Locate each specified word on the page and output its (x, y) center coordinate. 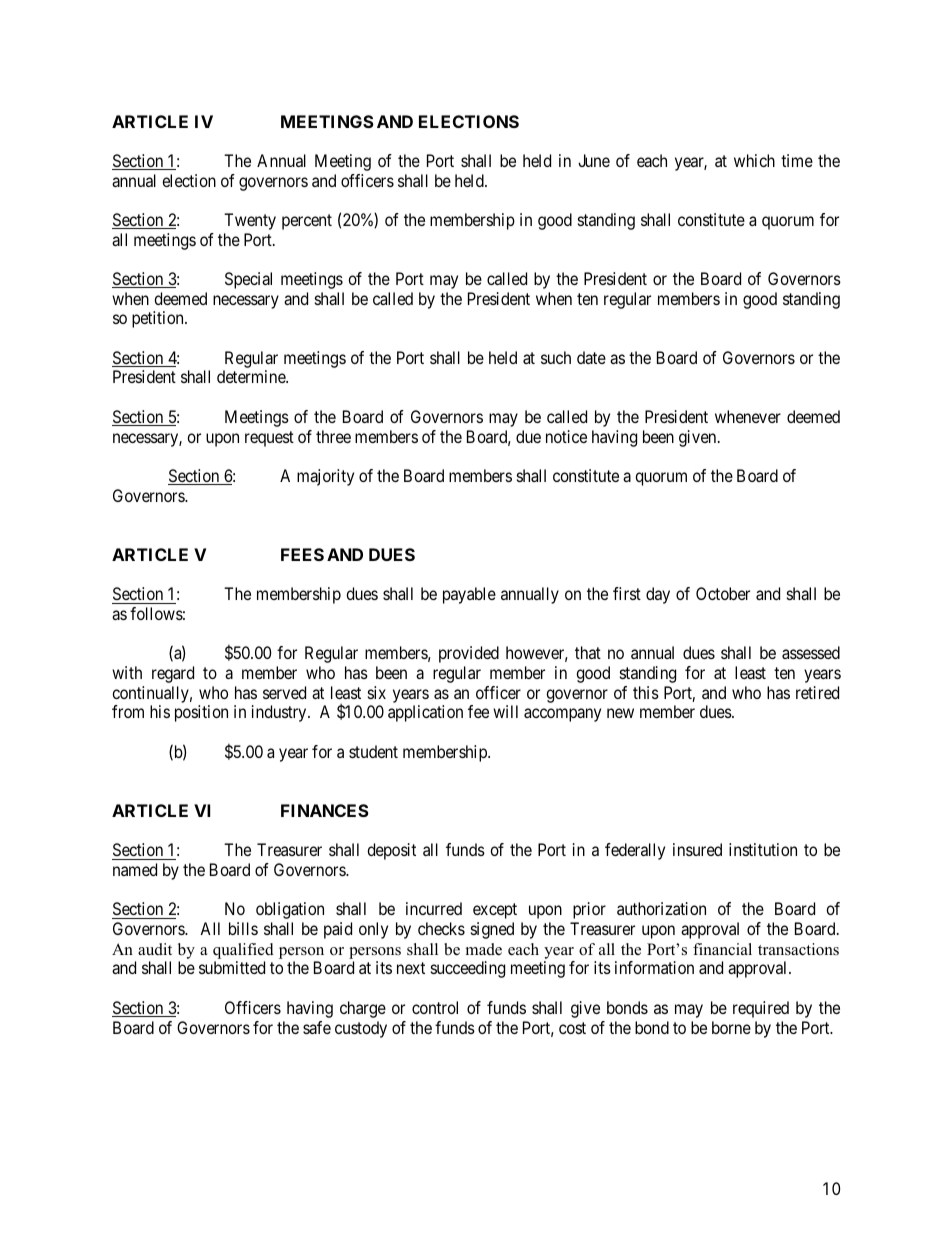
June (594, 160)
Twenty (250, 221)
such (556, 357)
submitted (232, 967)
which (754, 160)
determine (252, 376)
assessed (811, 652)
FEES (302, 554)
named (135, 869)
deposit (391, 851)
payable (469, 595)
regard (173, 674)
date (591, 357)
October (723, 593)
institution (763, 849)
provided (469, 654)
